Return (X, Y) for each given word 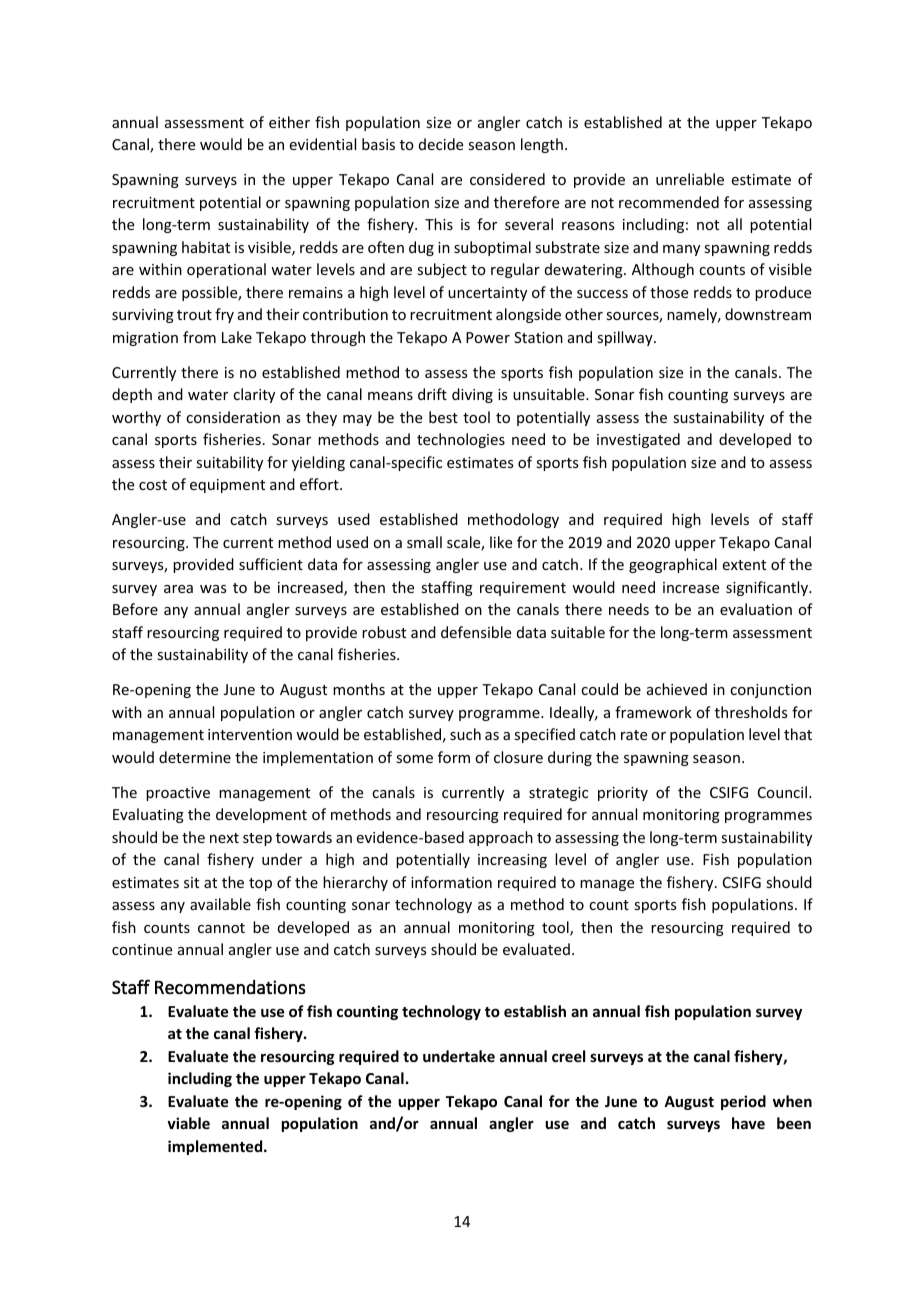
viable (188, 1123)
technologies (461, 440)
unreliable (690, 179)
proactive (178, 794)
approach (501, 838)
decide (441, 144)
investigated (638, 440)
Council (784, 792)
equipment (227, 486)
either (289, 122)
